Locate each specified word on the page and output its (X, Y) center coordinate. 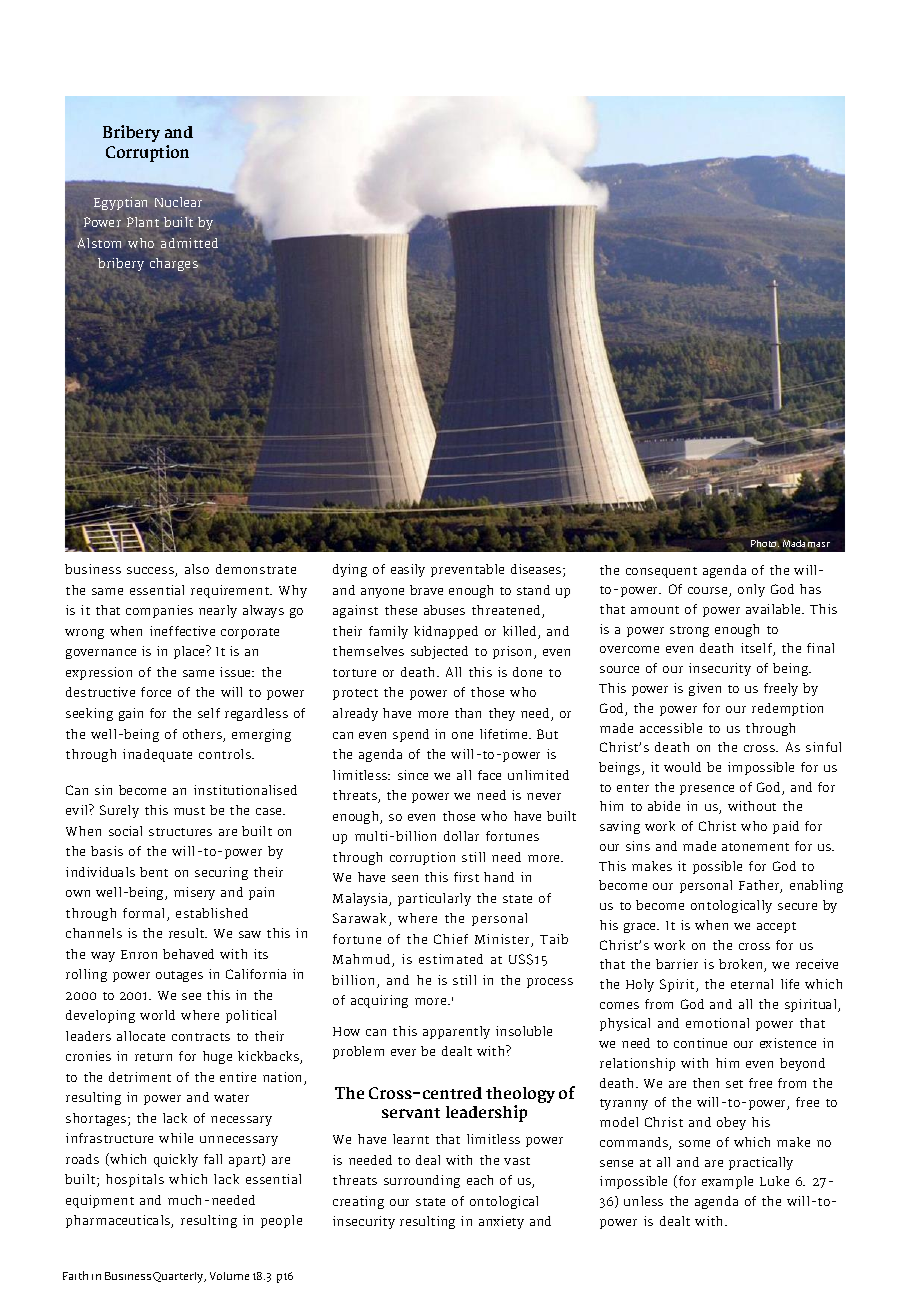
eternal (752, 984)
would (682, 767)
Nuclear (178, 202)
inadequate (157, 755)
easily (408, 570)
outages (179, 976)
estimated (451, 959)
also (197, 569)
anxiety (501, 1222)
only (751, 590)
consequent (661, 572)
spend (411, 735)
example (727, 1182)
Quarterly (179, 1277)
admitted (189, 243)
